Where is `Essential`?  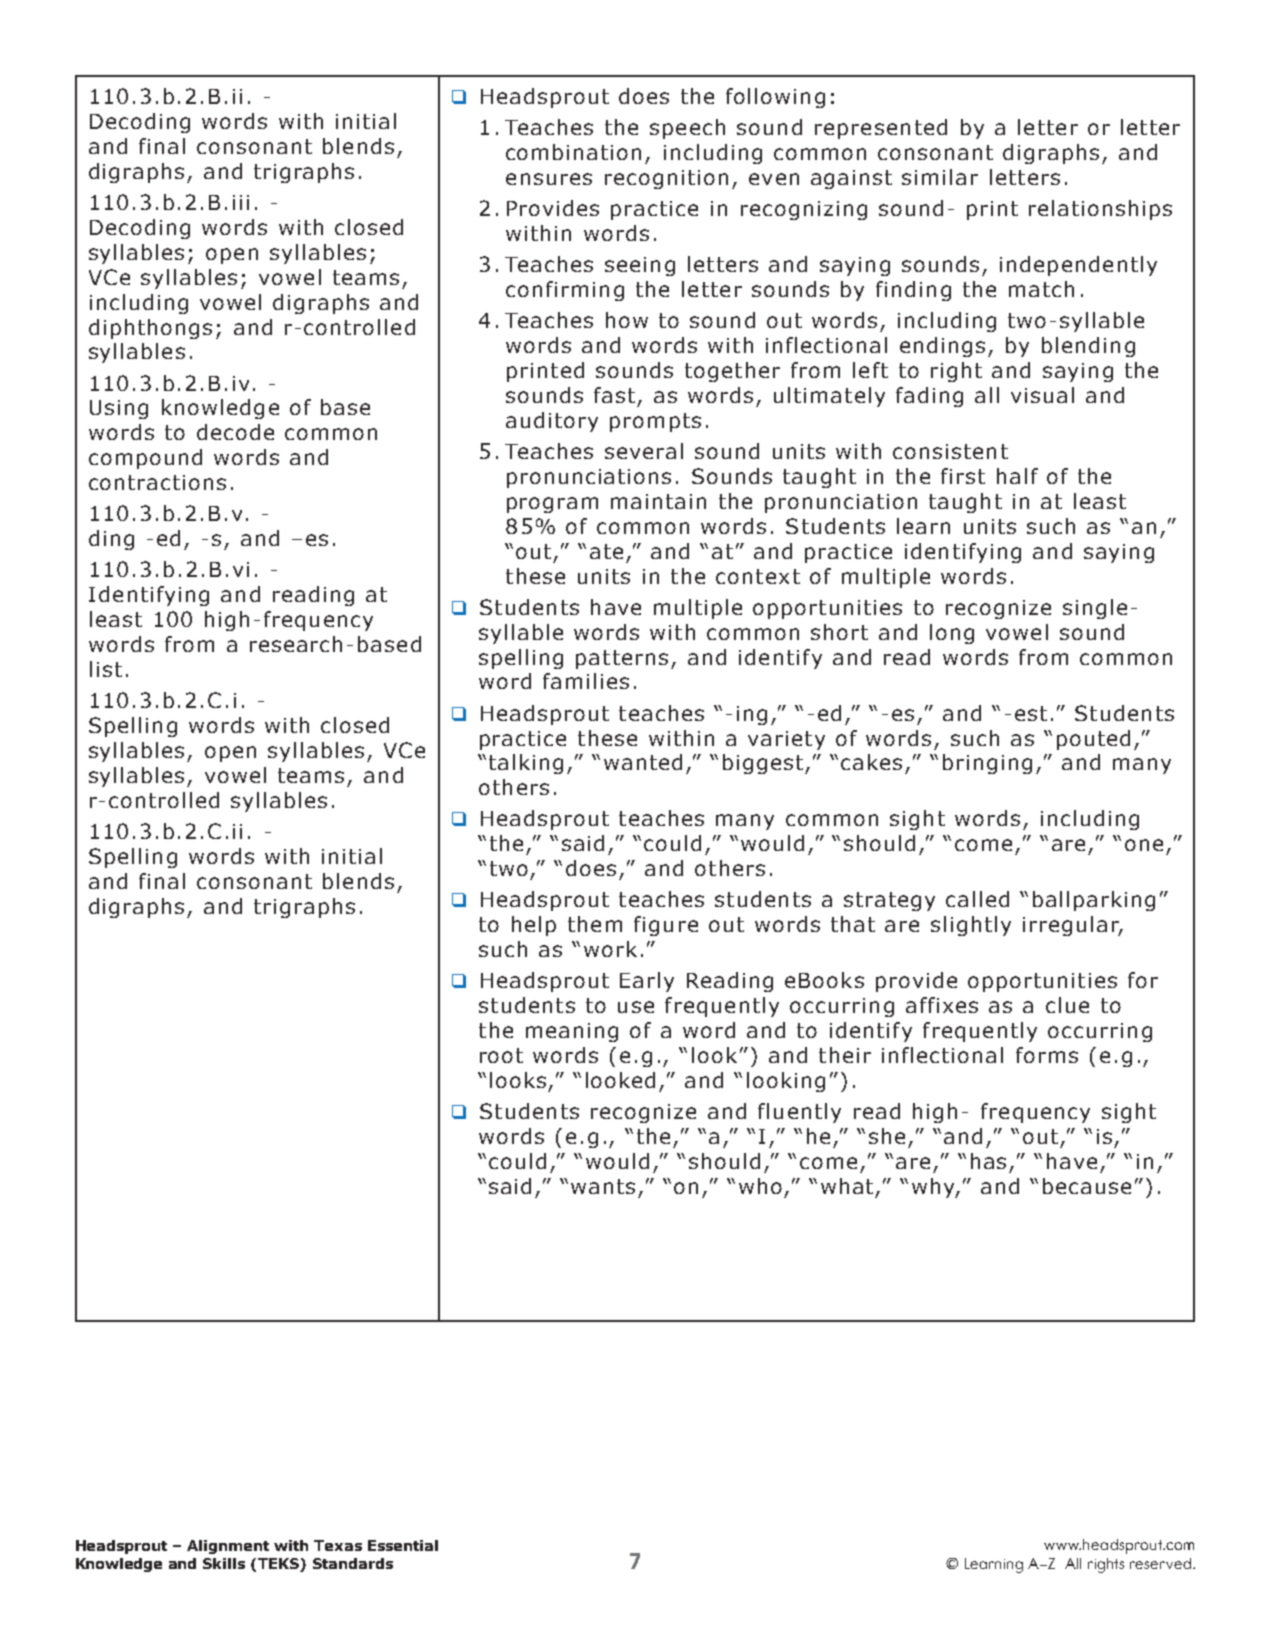 Essential is located at coordinates (403, 1545).
